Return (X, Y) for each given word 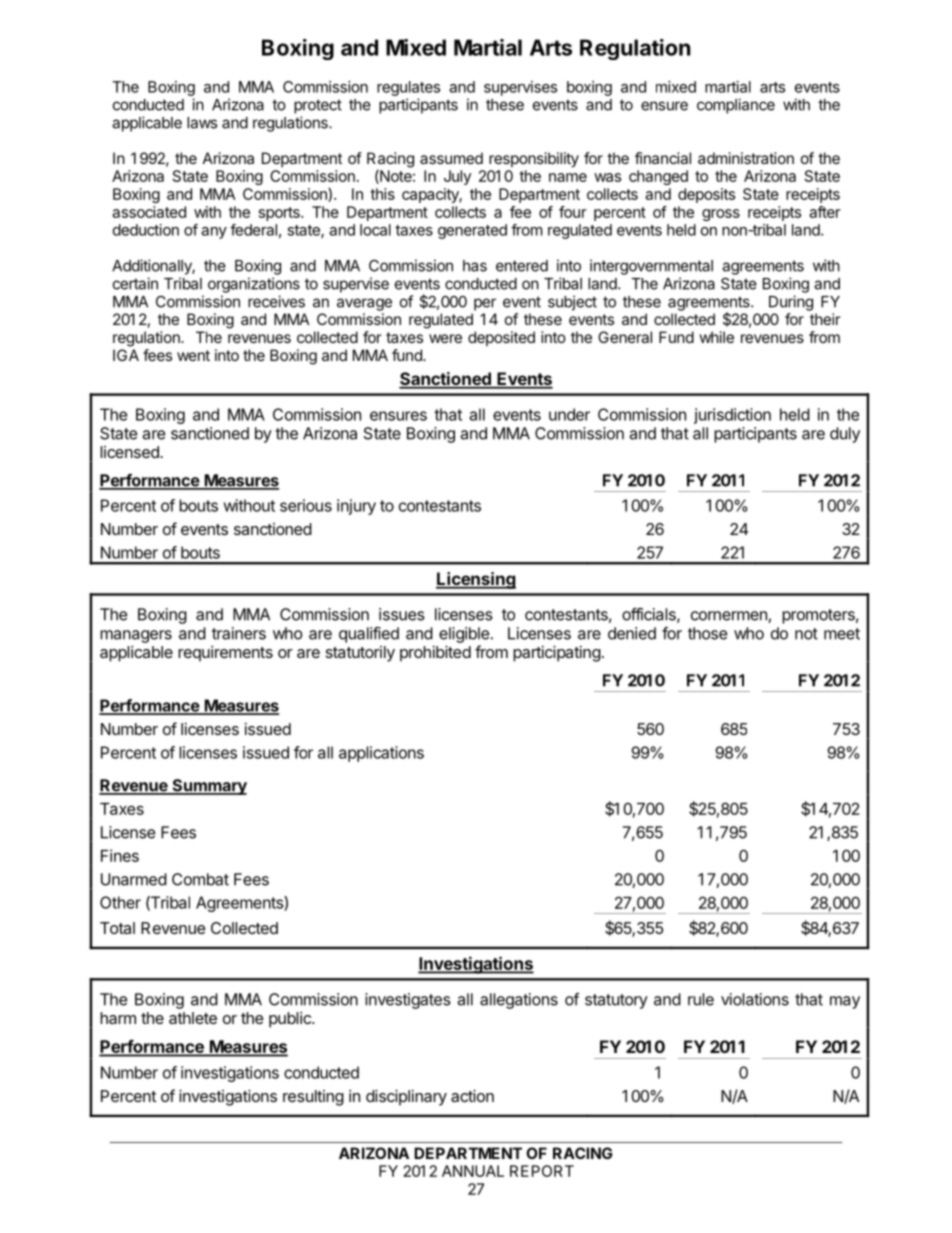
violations (755, 999)
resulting (313, 1098)
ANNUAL (473, 1171)
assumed (451, 158)
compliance (736, 106)
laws (202, 123)
